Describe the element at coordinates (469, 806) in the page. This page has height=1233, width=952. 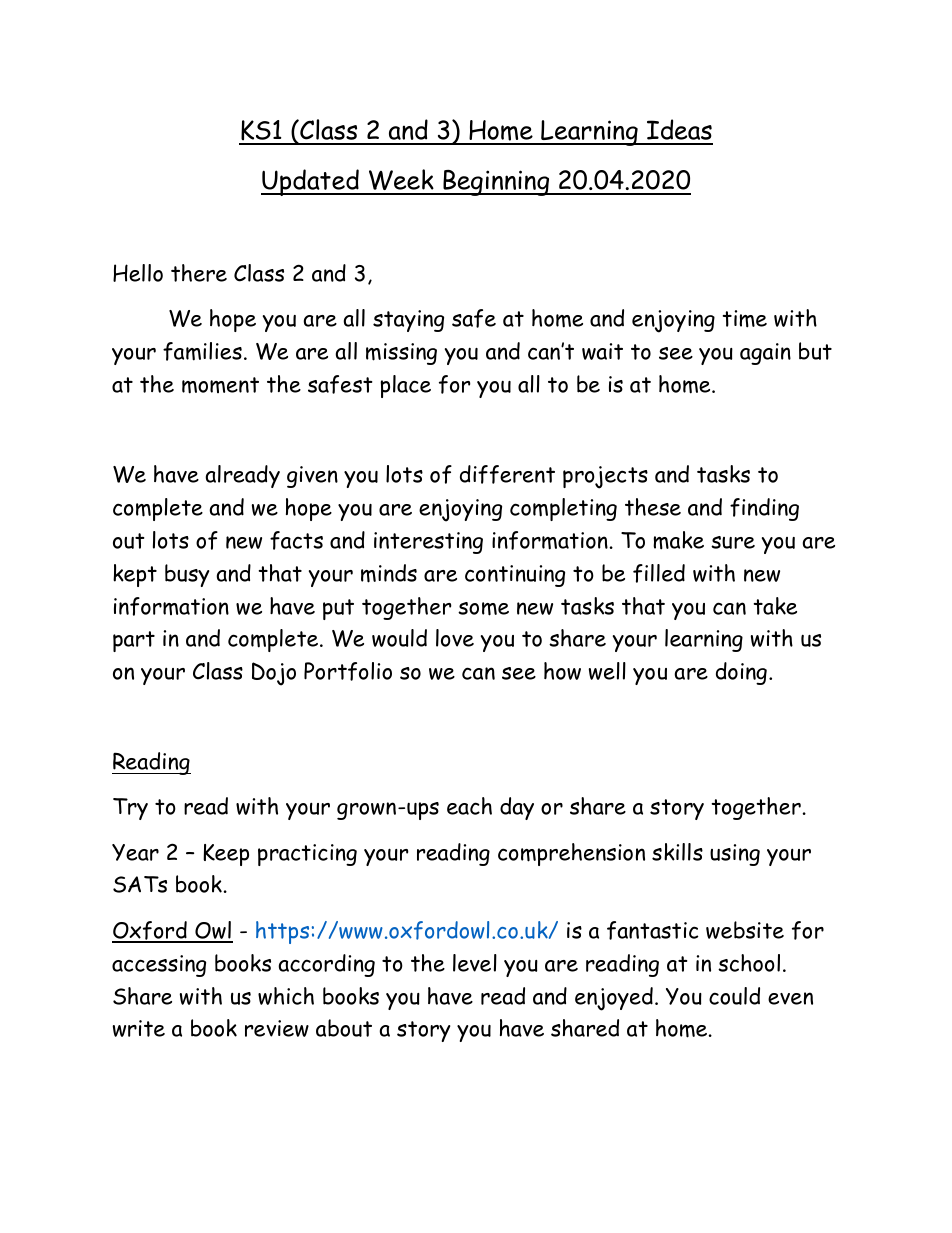
I see `each` at that location.
